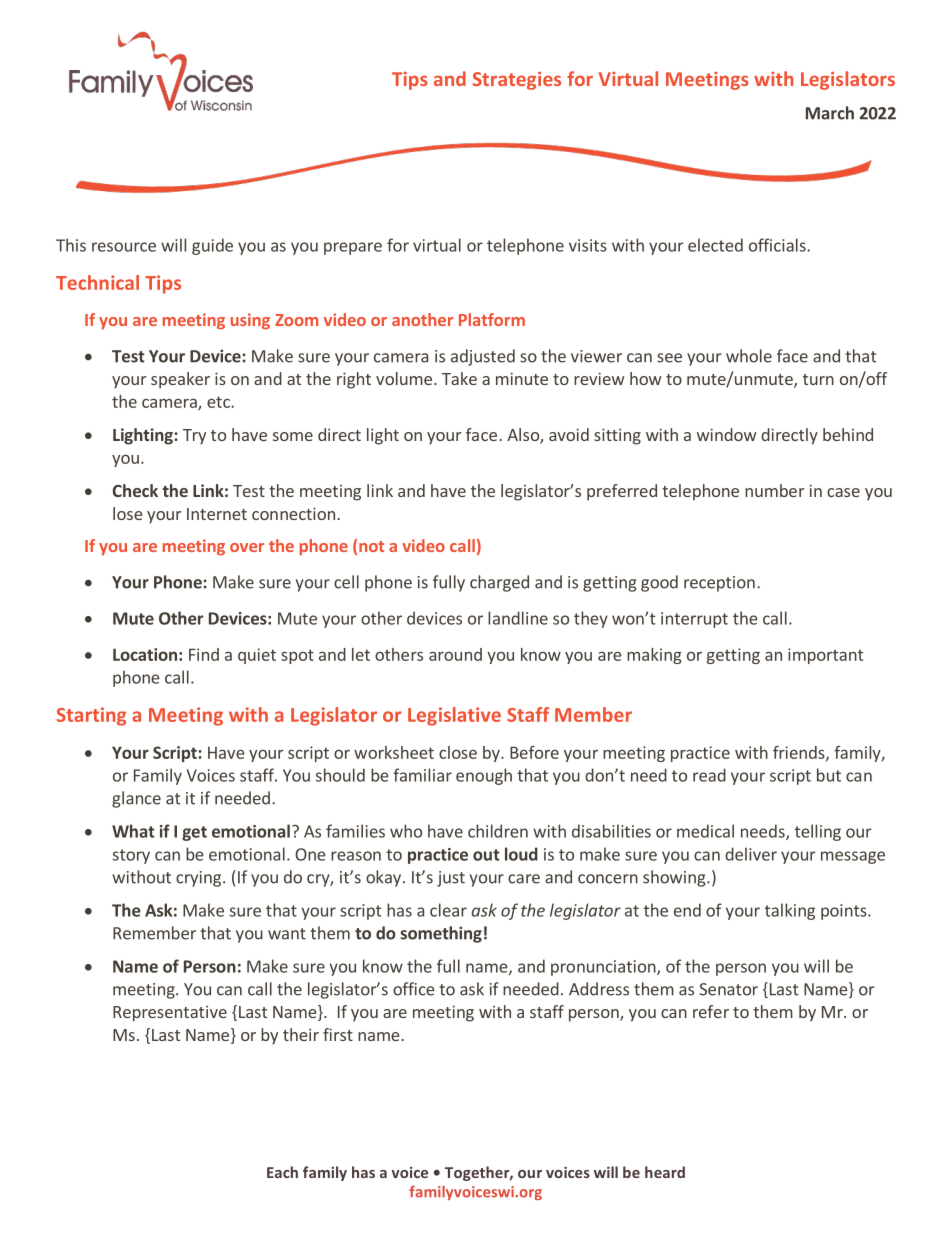 The width and height of the image is (952, 1233). What do you see at coordinates (282, 1172) in the image?
I see `Each` at bounding box center [282, 1172].
